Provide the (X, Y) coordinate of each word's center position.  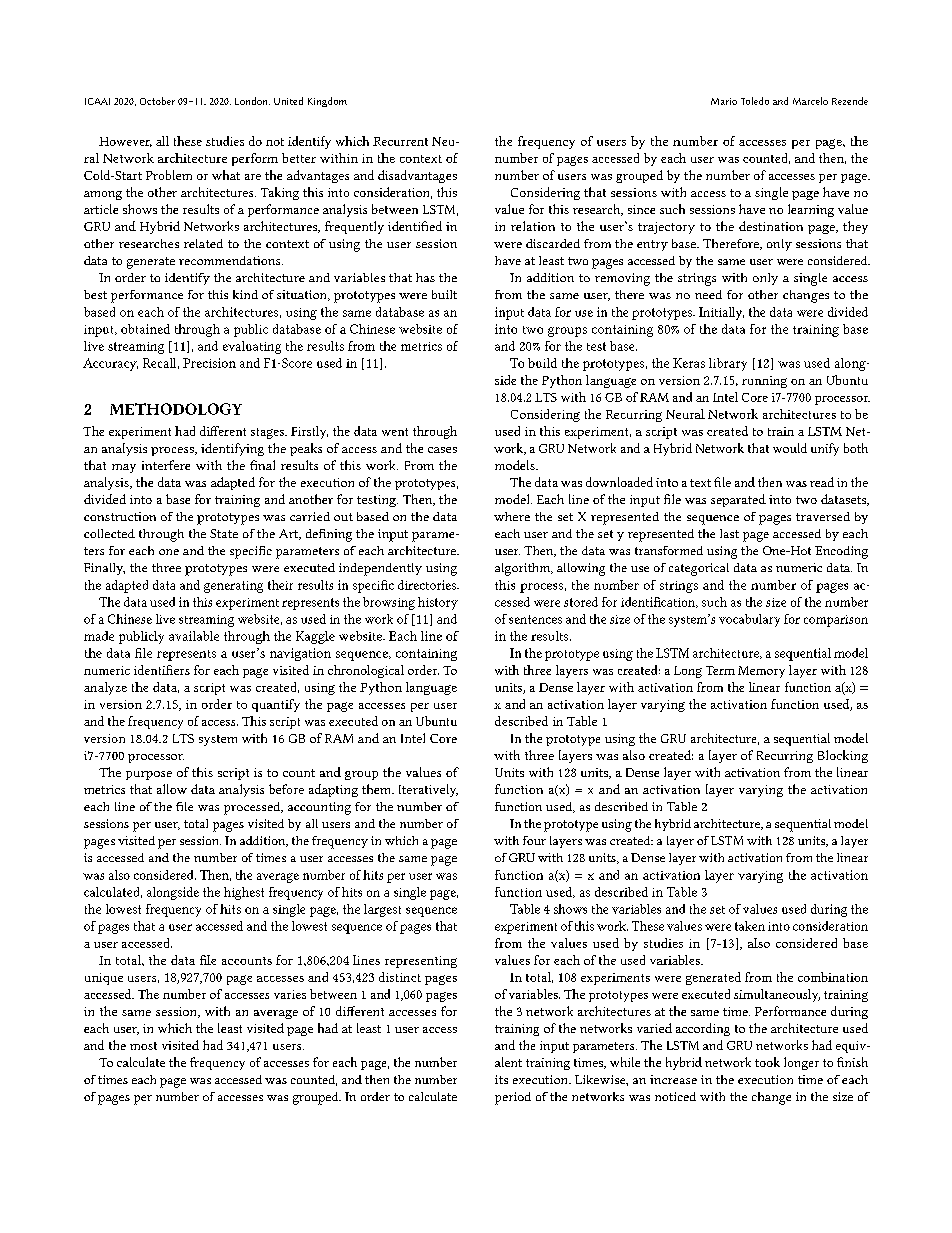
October (157, 101)
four (534, 840)
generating (233, 587)
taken (750, 926)
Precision (209, 363)
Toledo (755, 101)
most (143, 1046)
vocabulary (749, 620)
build (542, 363)
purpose (149, 775)
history (438, 603)
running (764, 382)
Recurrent (400, 141)
